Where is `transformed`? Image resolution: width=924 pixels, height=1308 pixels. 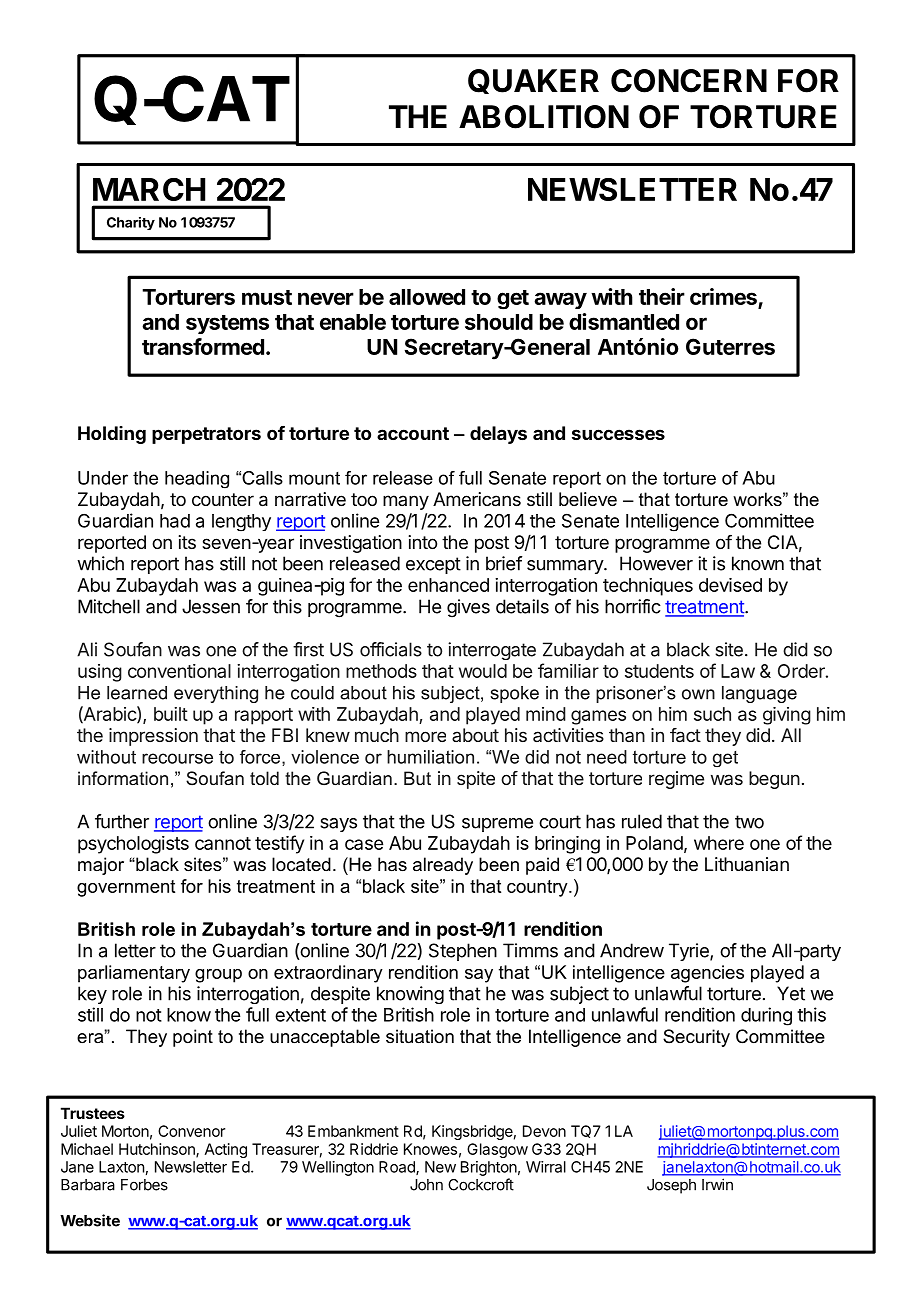 transformed is located at coordinates (203, 346).
